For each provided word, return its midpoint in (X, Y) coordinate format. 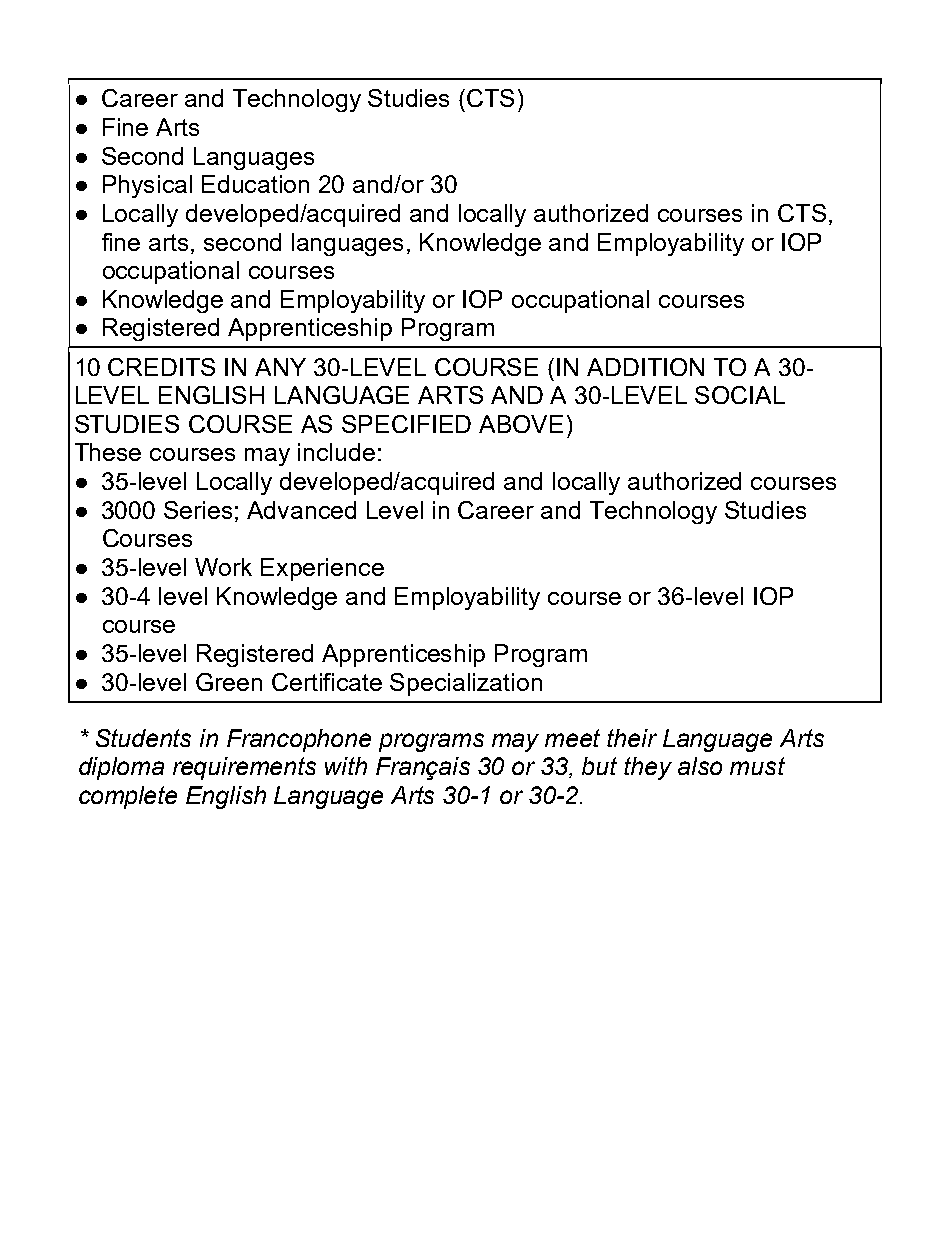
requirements (244, 768)
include (336, 452)
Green (229, 682)
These (108, 452)
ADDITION (645, 367)
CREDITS (161, 367)
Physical (147, 186)
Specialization (466, 684)
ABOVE (521, 424)
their (632, 738)
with (346, 766)
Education (255, 184)
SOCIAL (740, 395)
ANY (280, 367)
